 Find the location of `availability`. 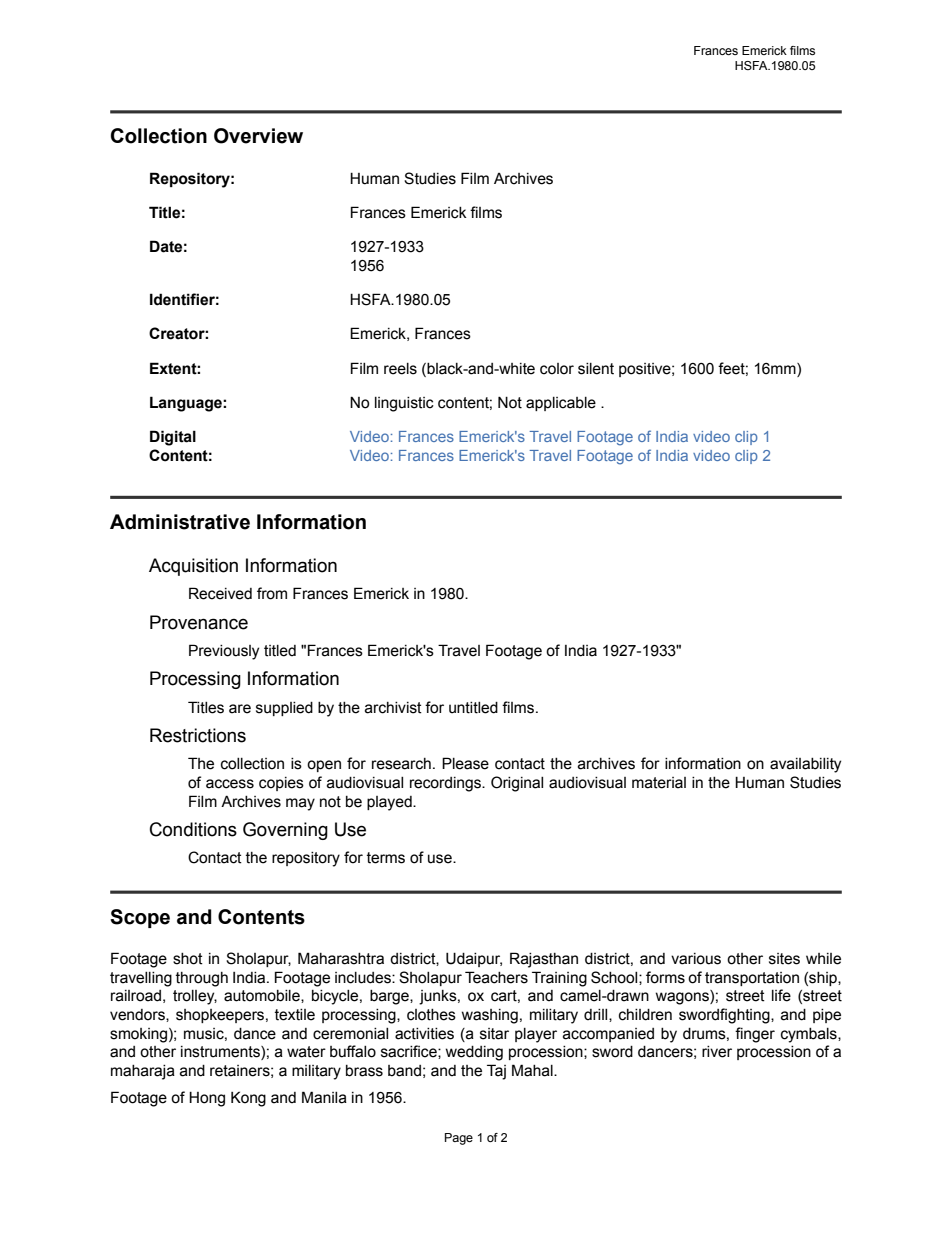

availability is located at coordinates (805, 765).
